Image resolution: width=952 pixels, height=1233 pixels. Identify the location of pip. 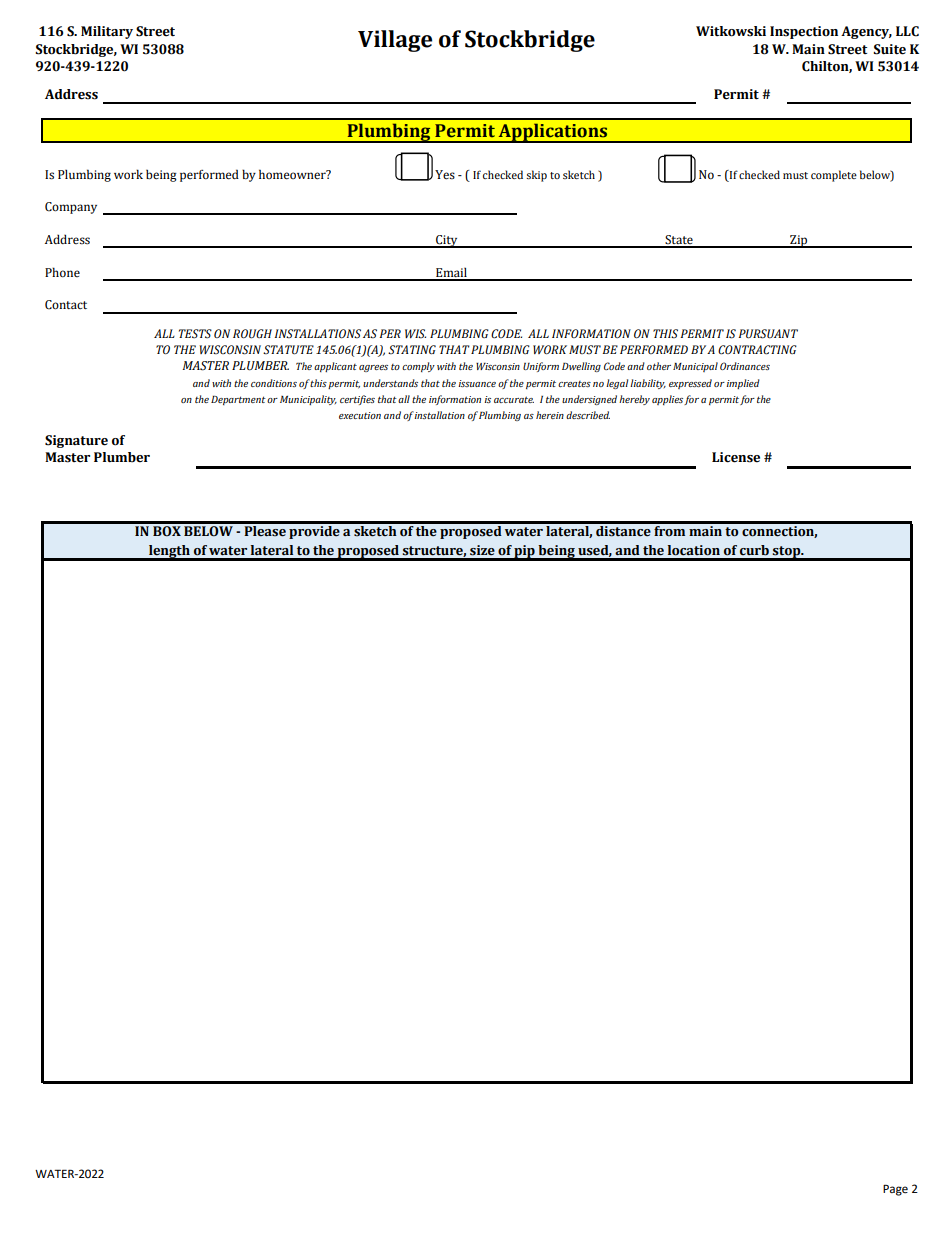
(525, 552).
